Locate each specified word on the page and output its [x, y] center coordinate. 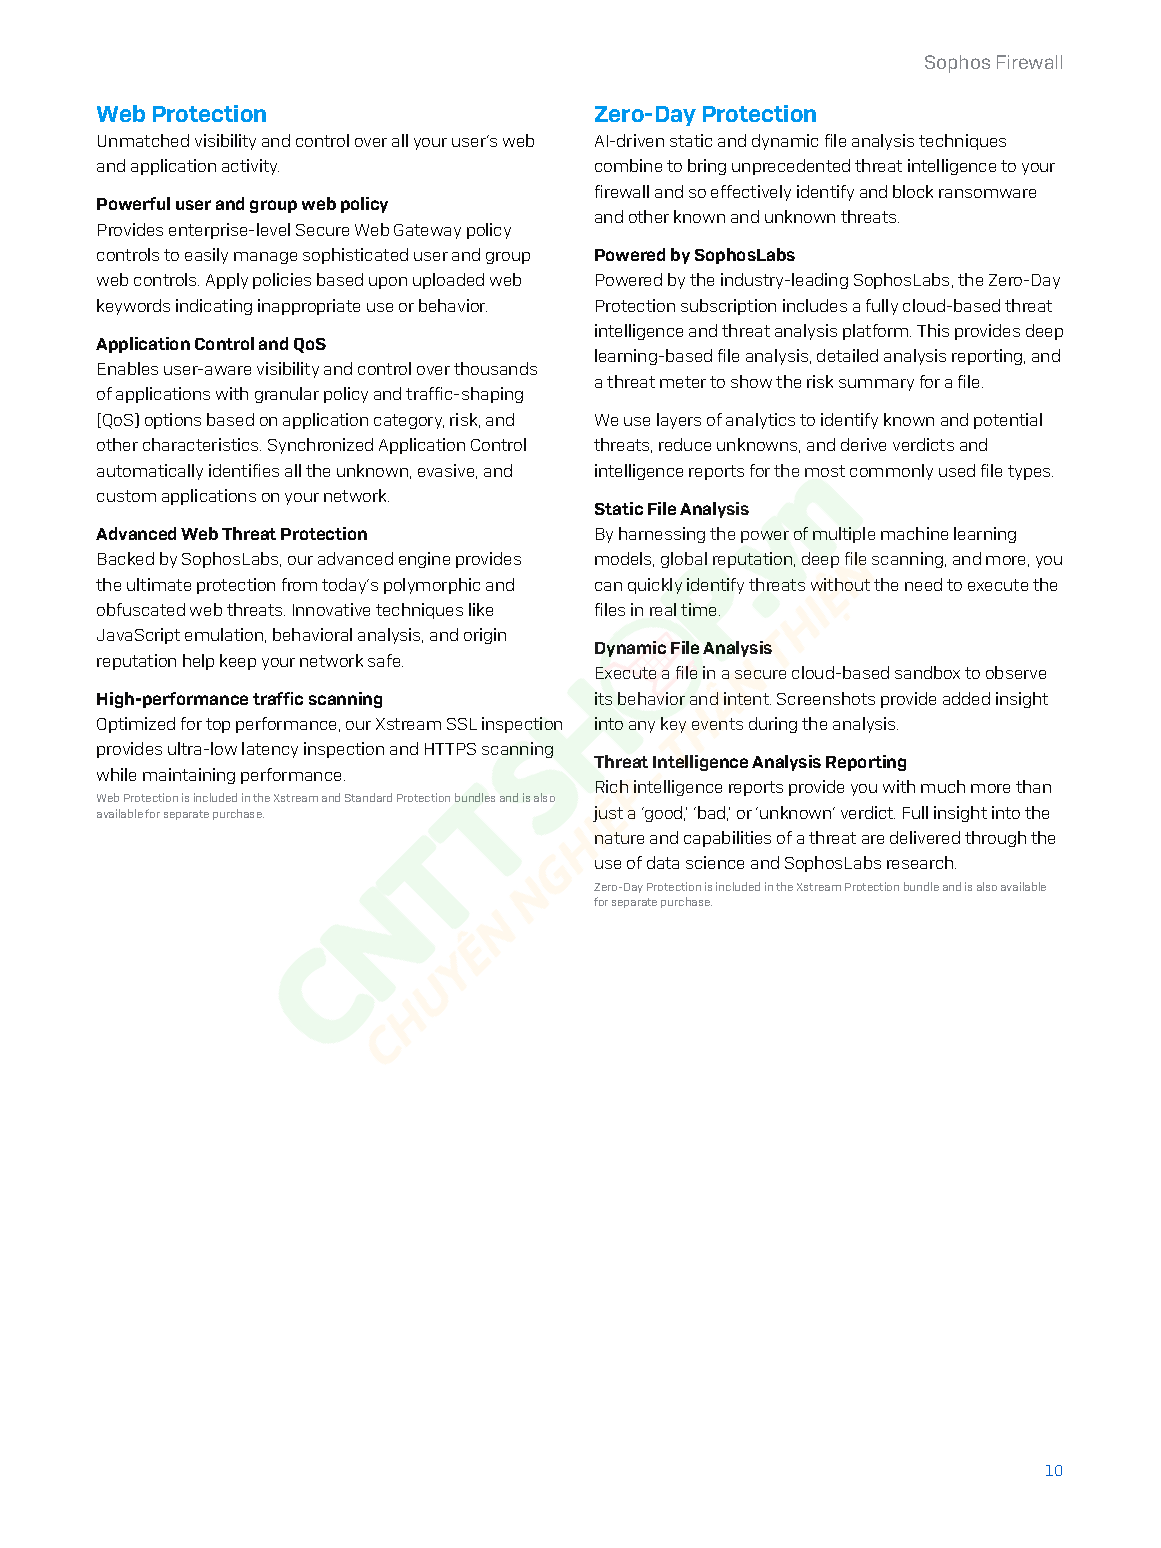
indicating [214, 307]
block [913, 191]
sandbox [927, 672]
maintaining [189, 776]
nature [619, 838]
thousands [495, 368]
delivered [925, 837]
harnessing [662, 535]
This [933, 330]
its [603, 698]
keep [238, 662]
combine [628, 165]
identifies [244, 470]
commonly [891, 472]
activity [250, 167]
